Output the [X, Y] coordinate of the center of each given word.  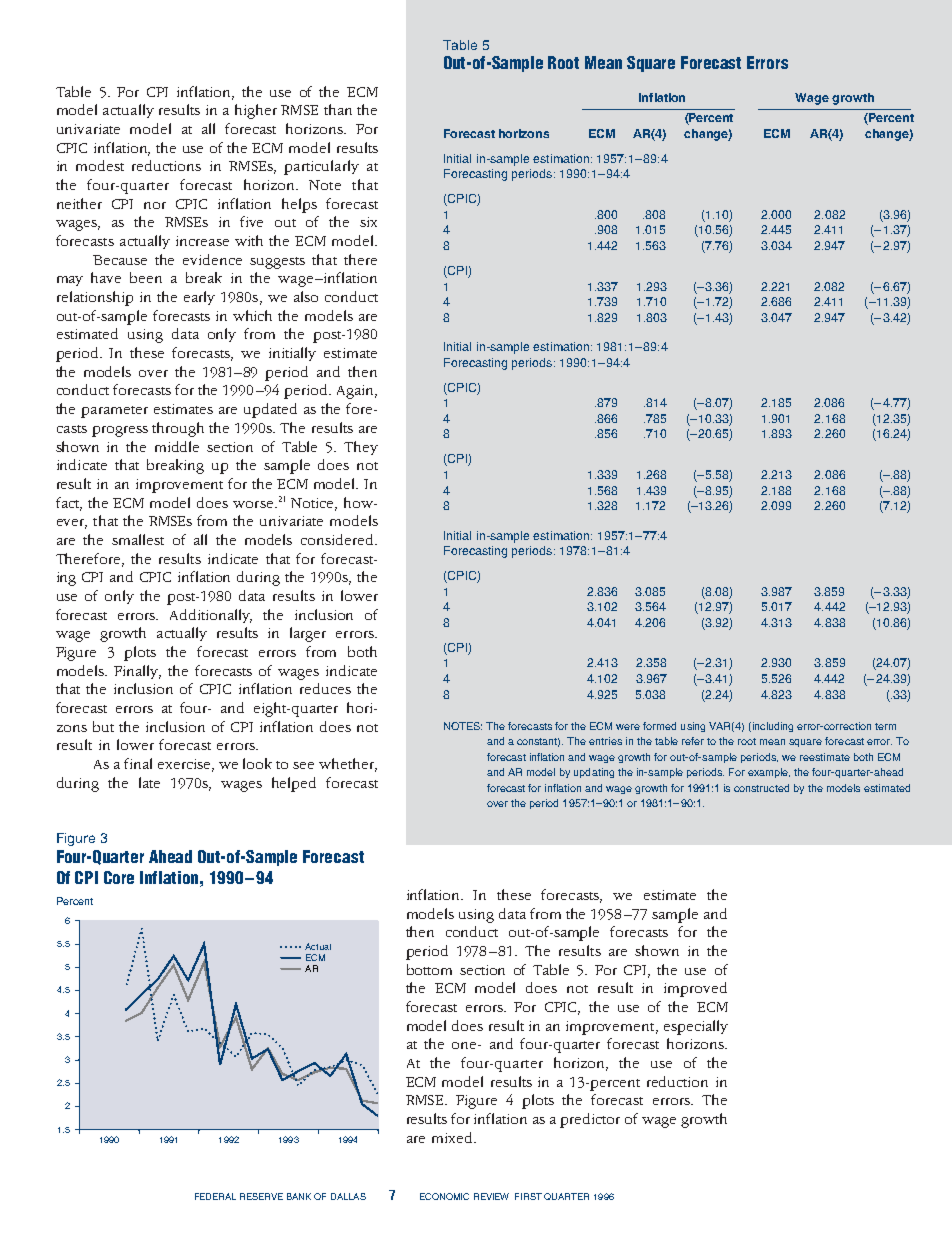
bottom [429, 969]
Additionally [211, 616]
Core [119, 877]
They [361, 448]
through [178, 429]
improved [695, 989]
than [338, 109]
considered [338, 539]
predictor [590, 1120]
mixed [454, 1137]
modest [100, 165]
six [368, 222]
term [885, 726]
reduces [325, 688]
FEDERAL [215, 1196]
